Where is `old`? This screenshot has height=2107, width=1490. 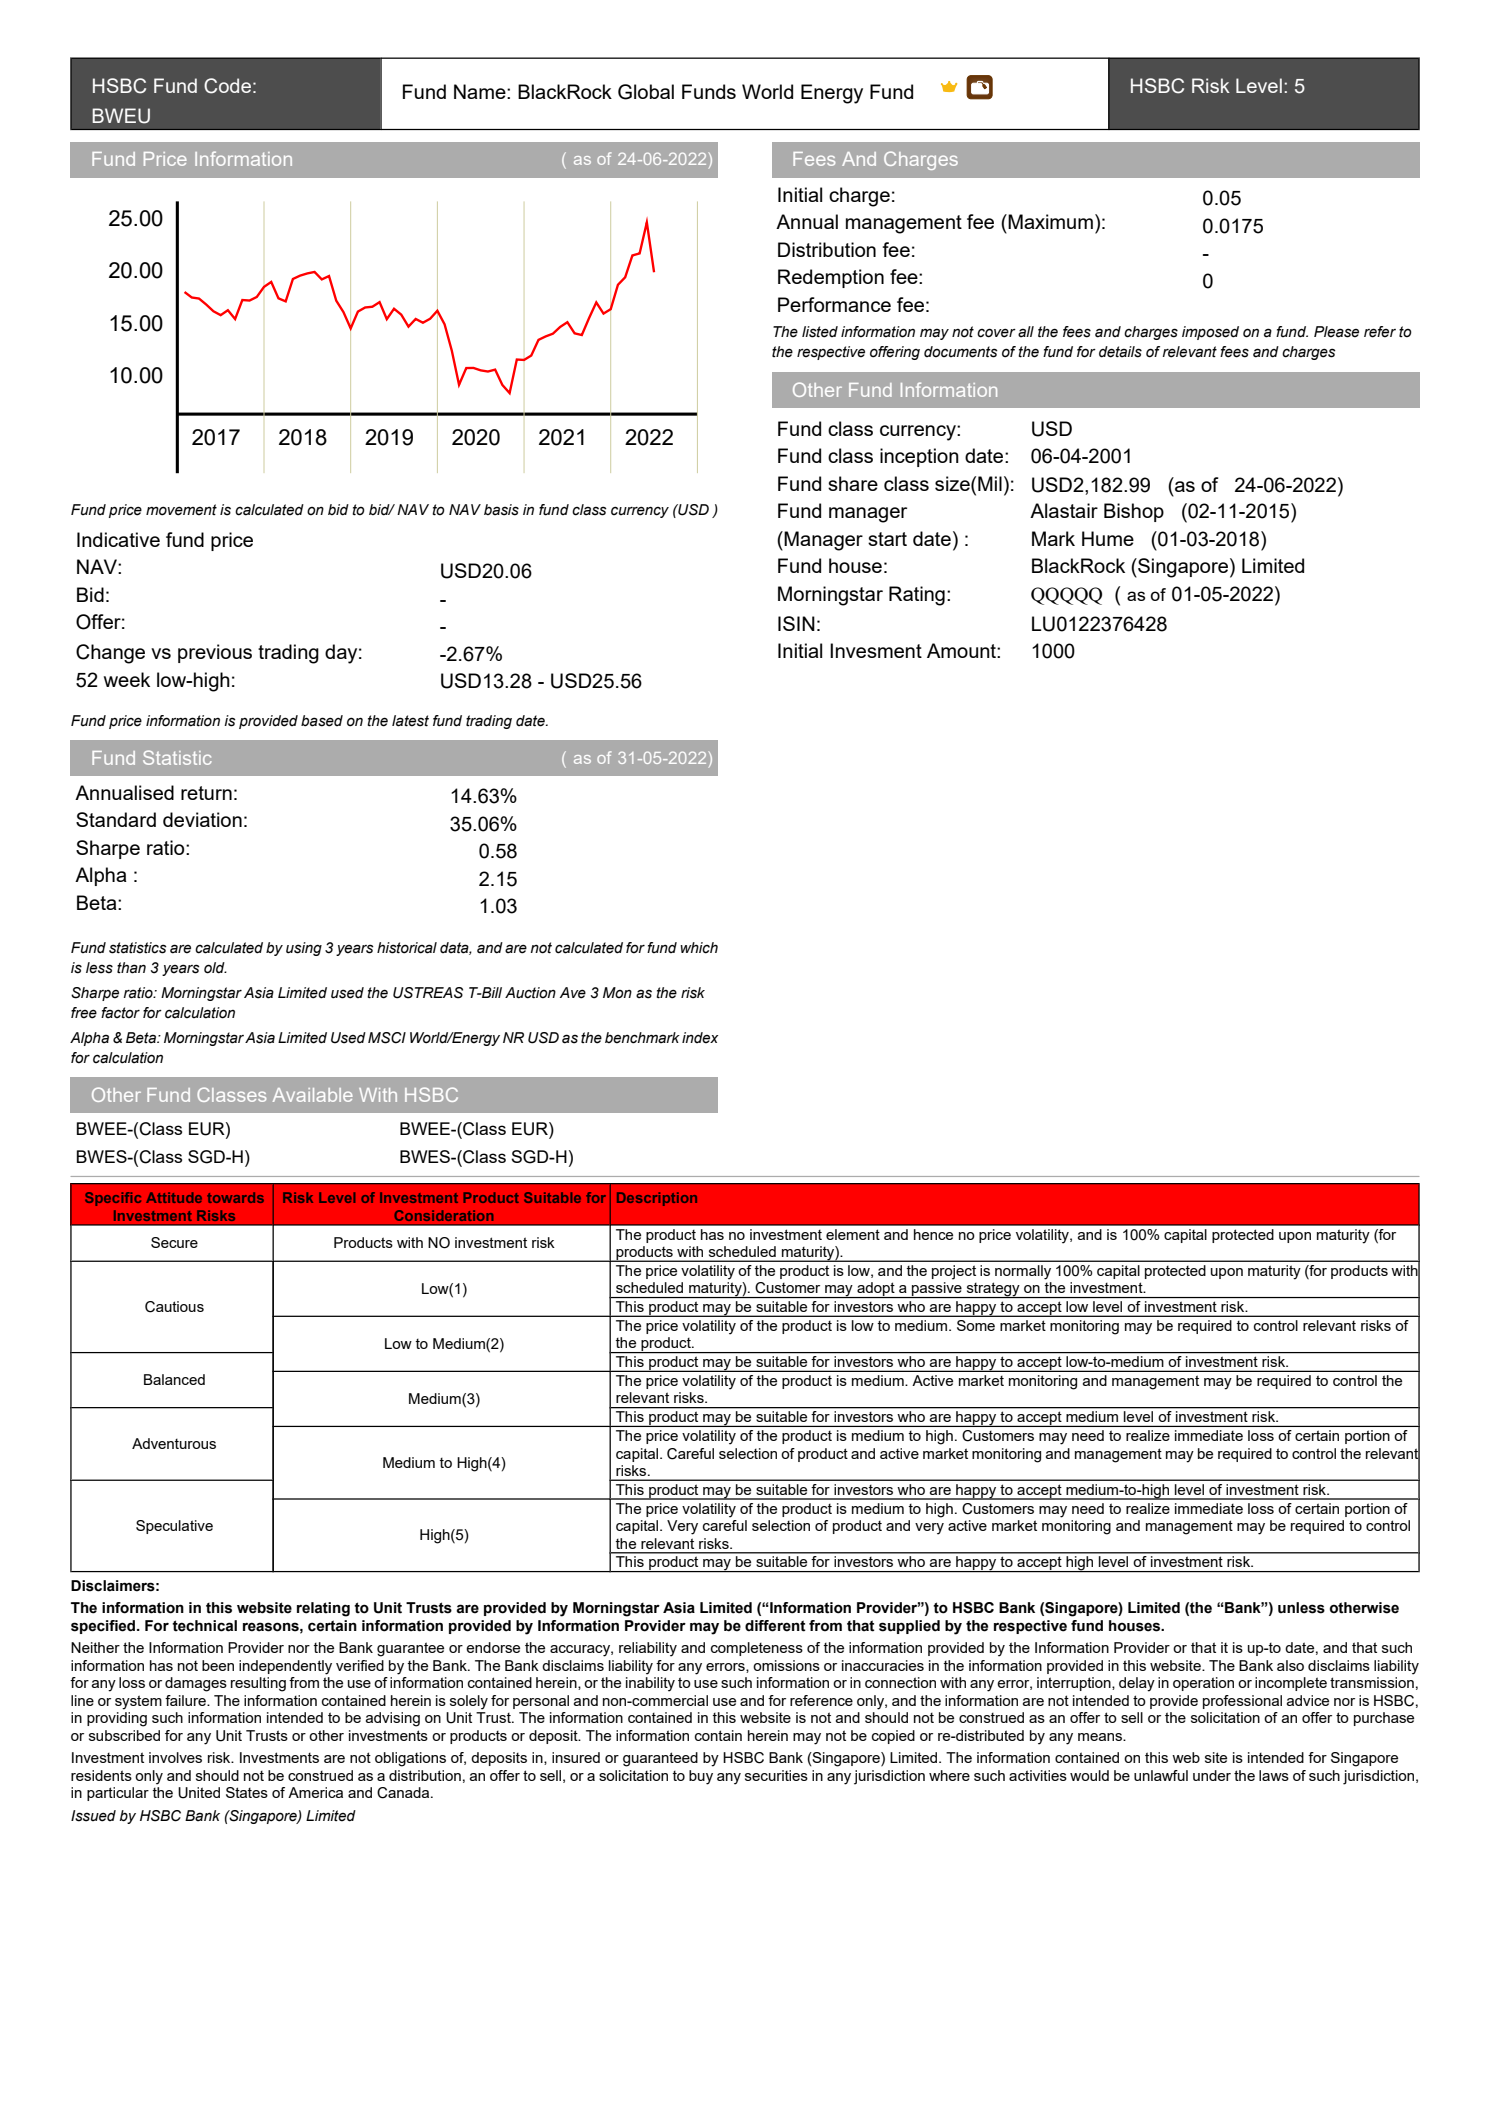 old is located at coordinates (215, 968).
